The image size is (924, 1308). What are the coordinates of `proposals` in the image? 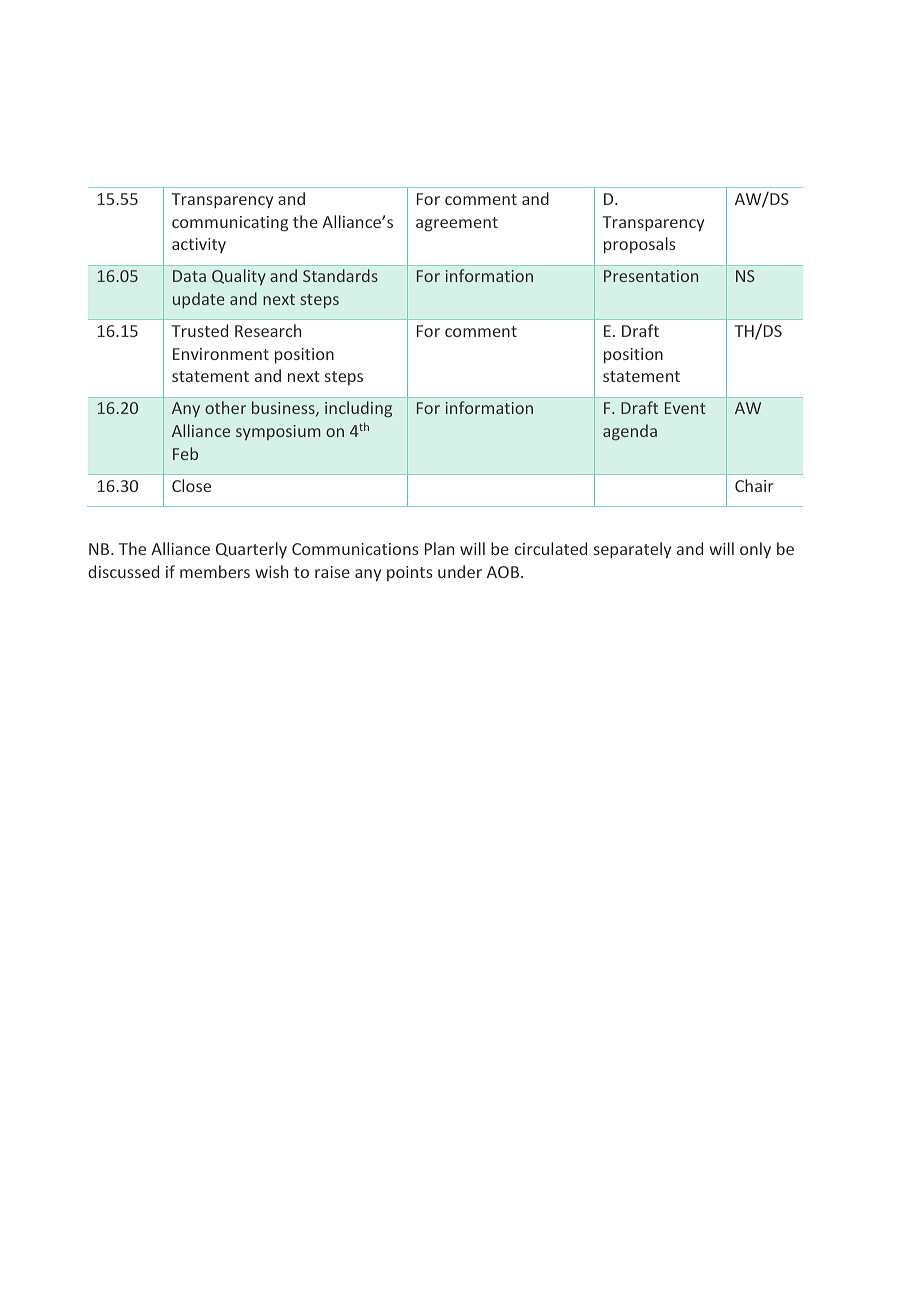 It's located at (639, 245).
